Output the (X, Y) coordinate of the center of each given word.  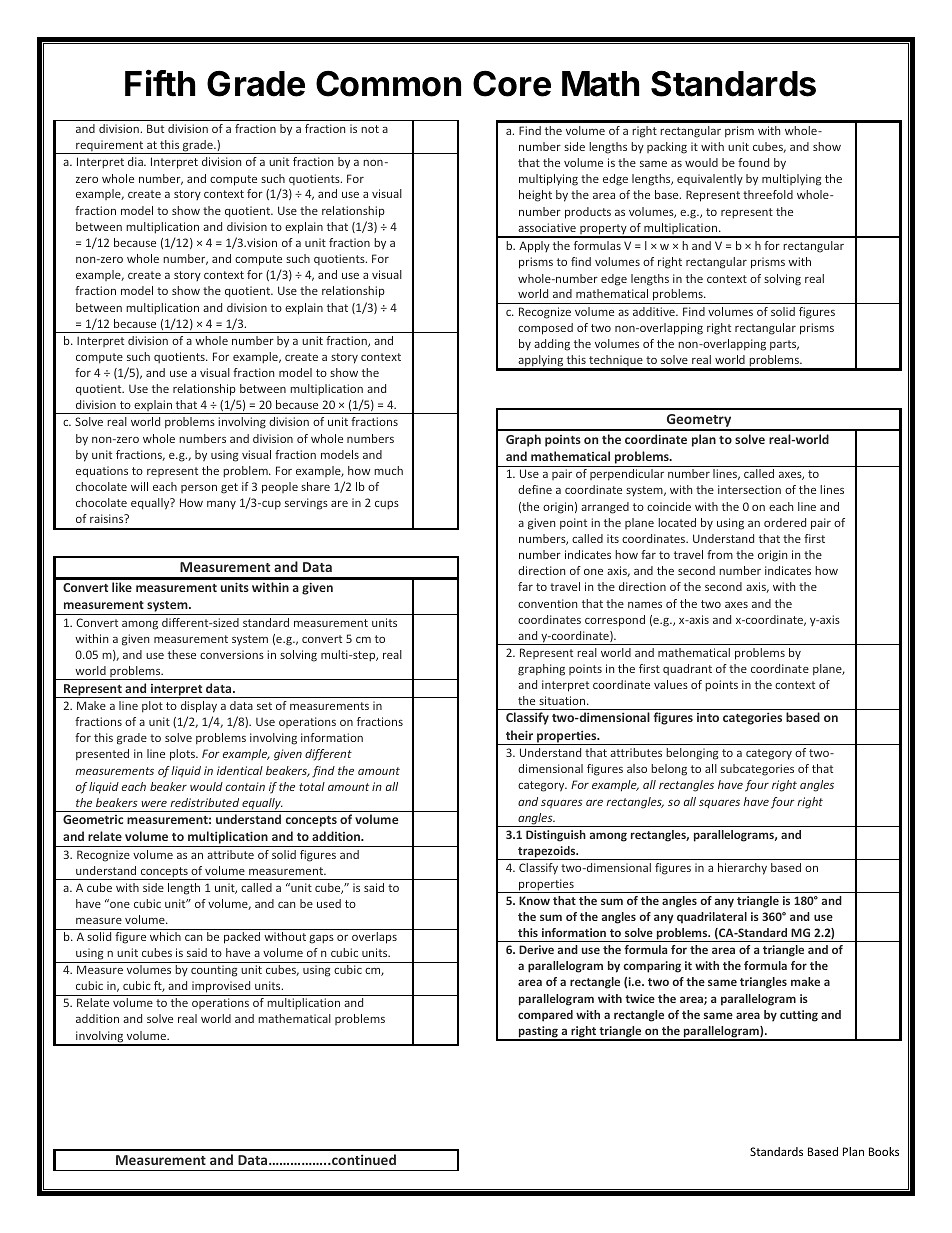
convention (547, 603)
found (753, 162)
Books (884, 1151)
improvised (221, 988)
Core (512, 83)
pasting (538, 1033)
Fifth (160, 83)
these (182, 654)
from (720, 554)
